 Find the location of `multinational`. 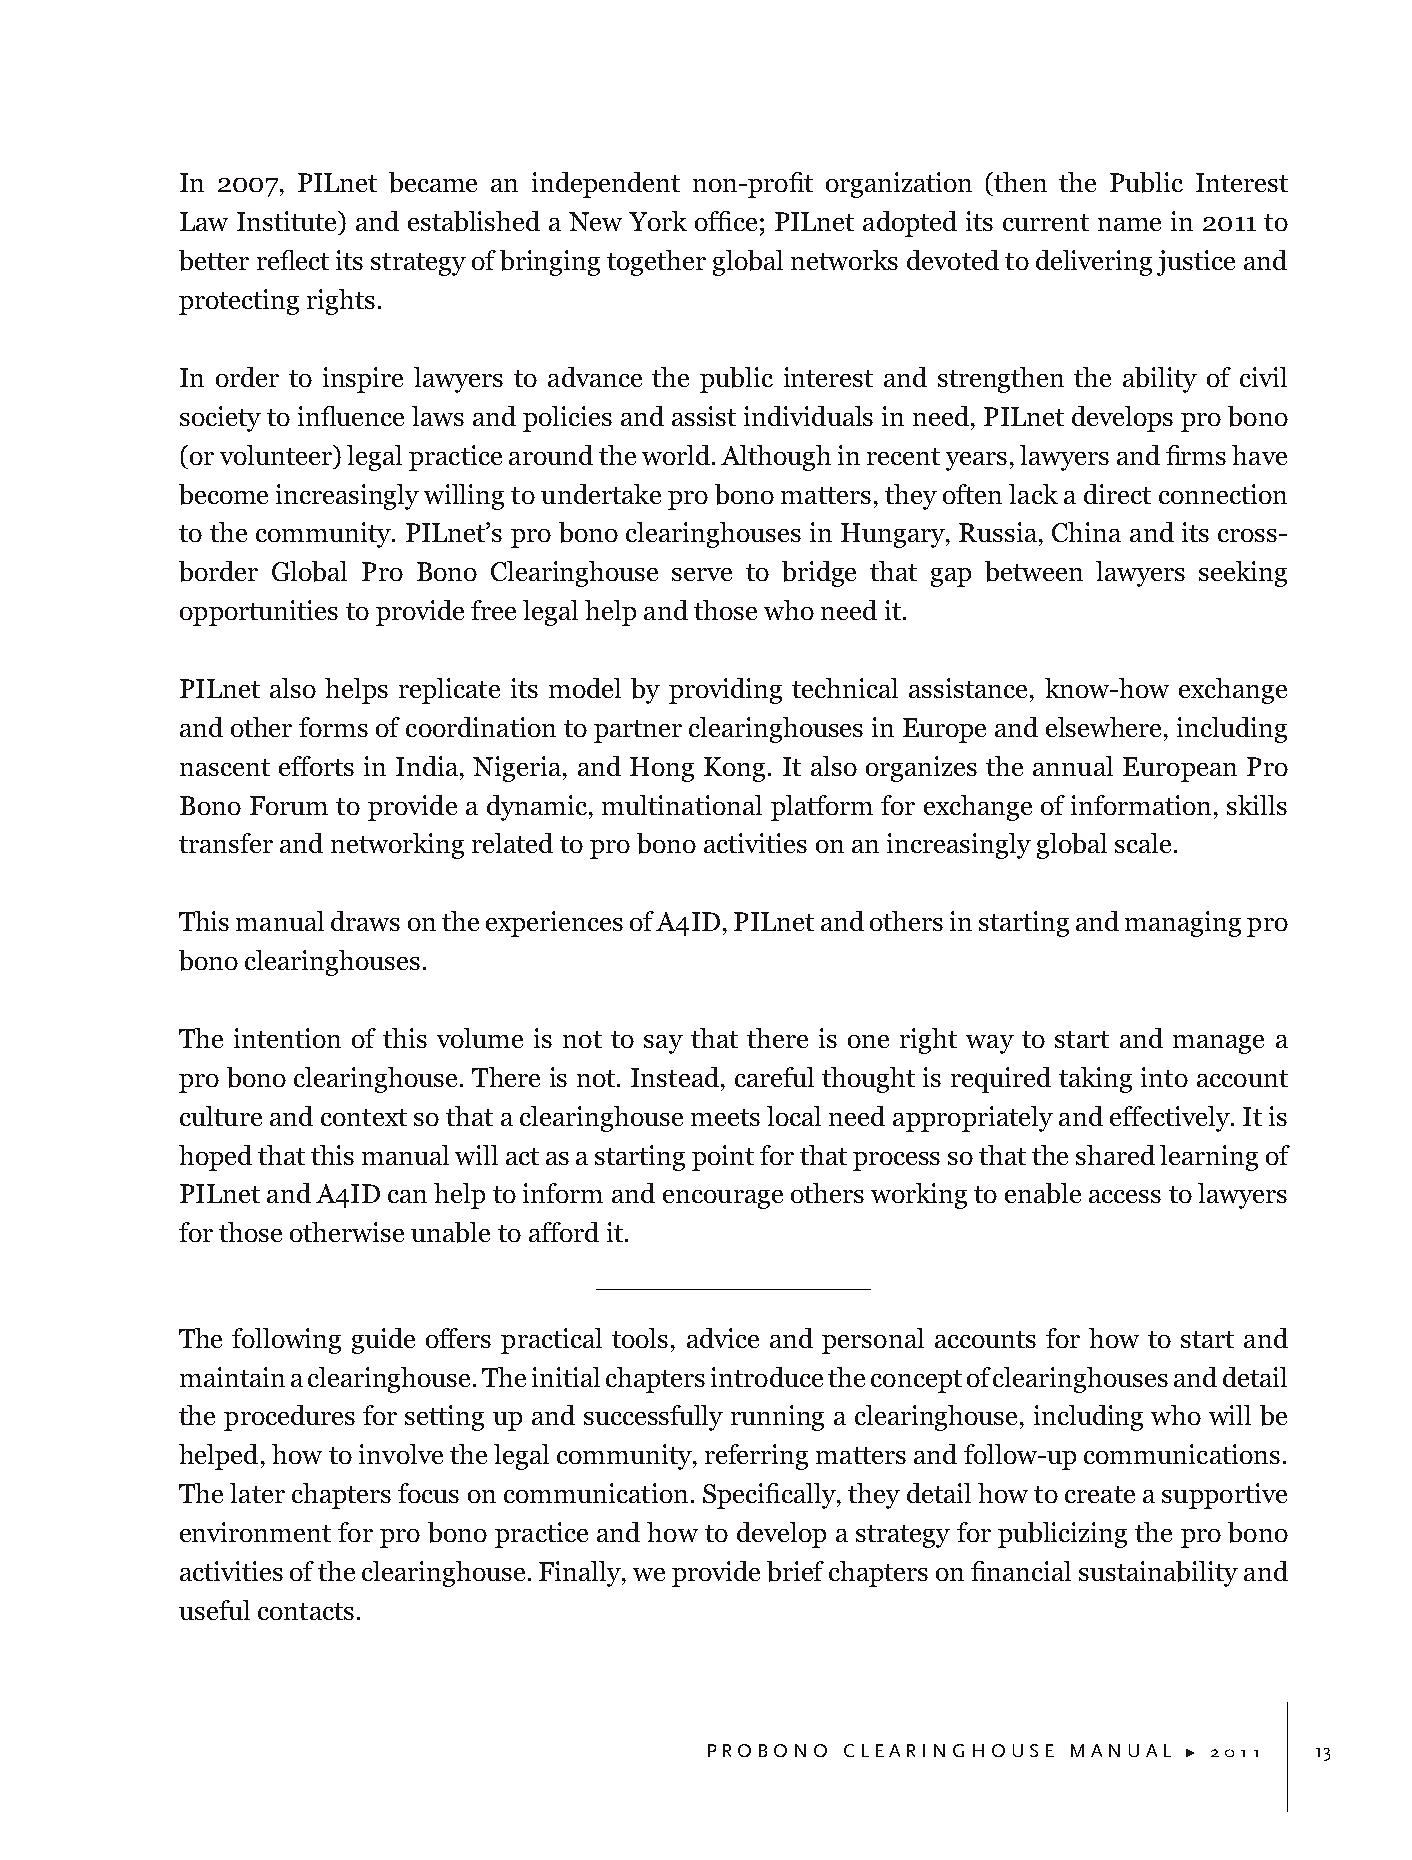

multinational is located at coordinates (682, 805).
